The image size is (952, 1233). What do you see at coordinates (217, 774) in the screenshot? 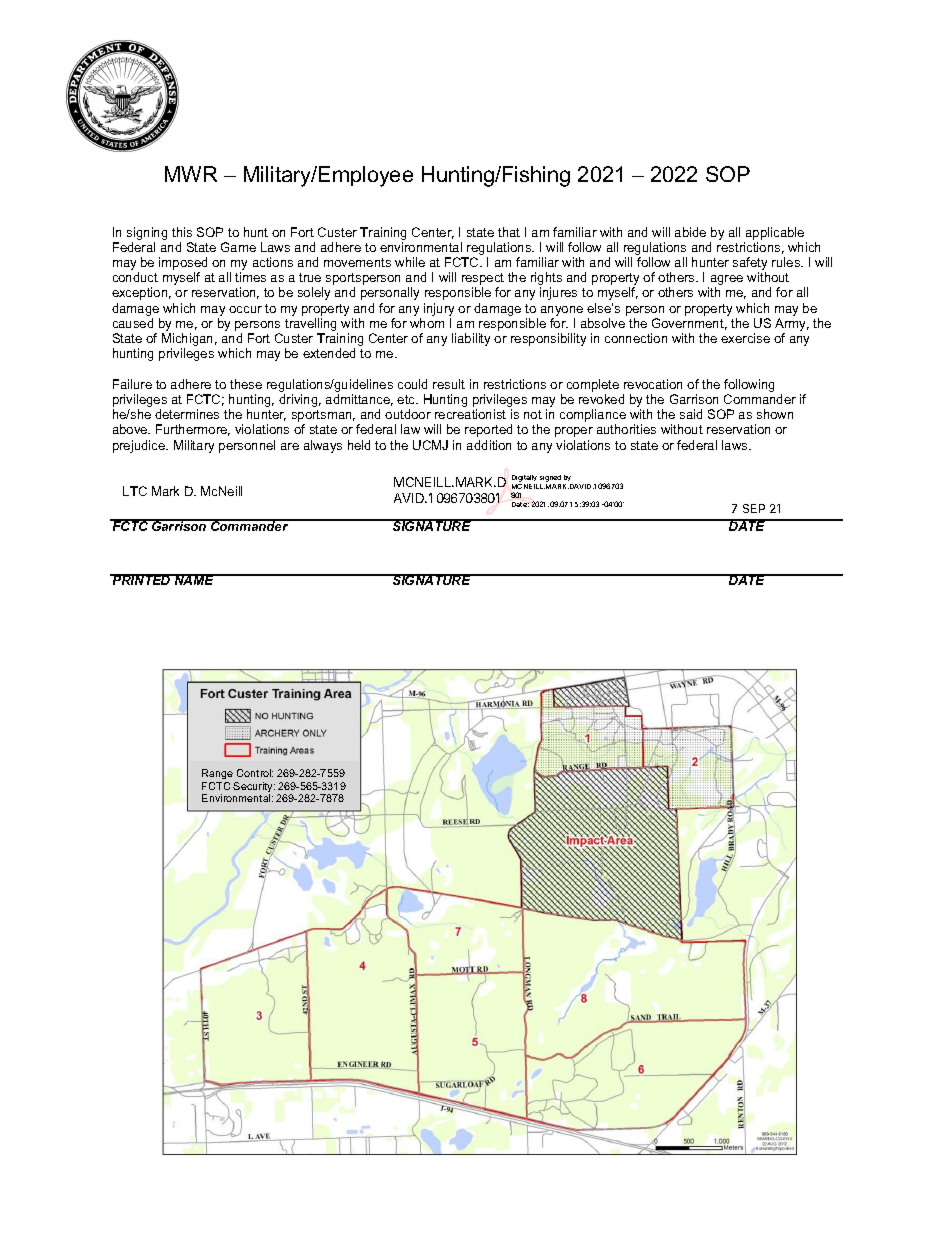
I see `Range` at bounding box center [217, 774].
